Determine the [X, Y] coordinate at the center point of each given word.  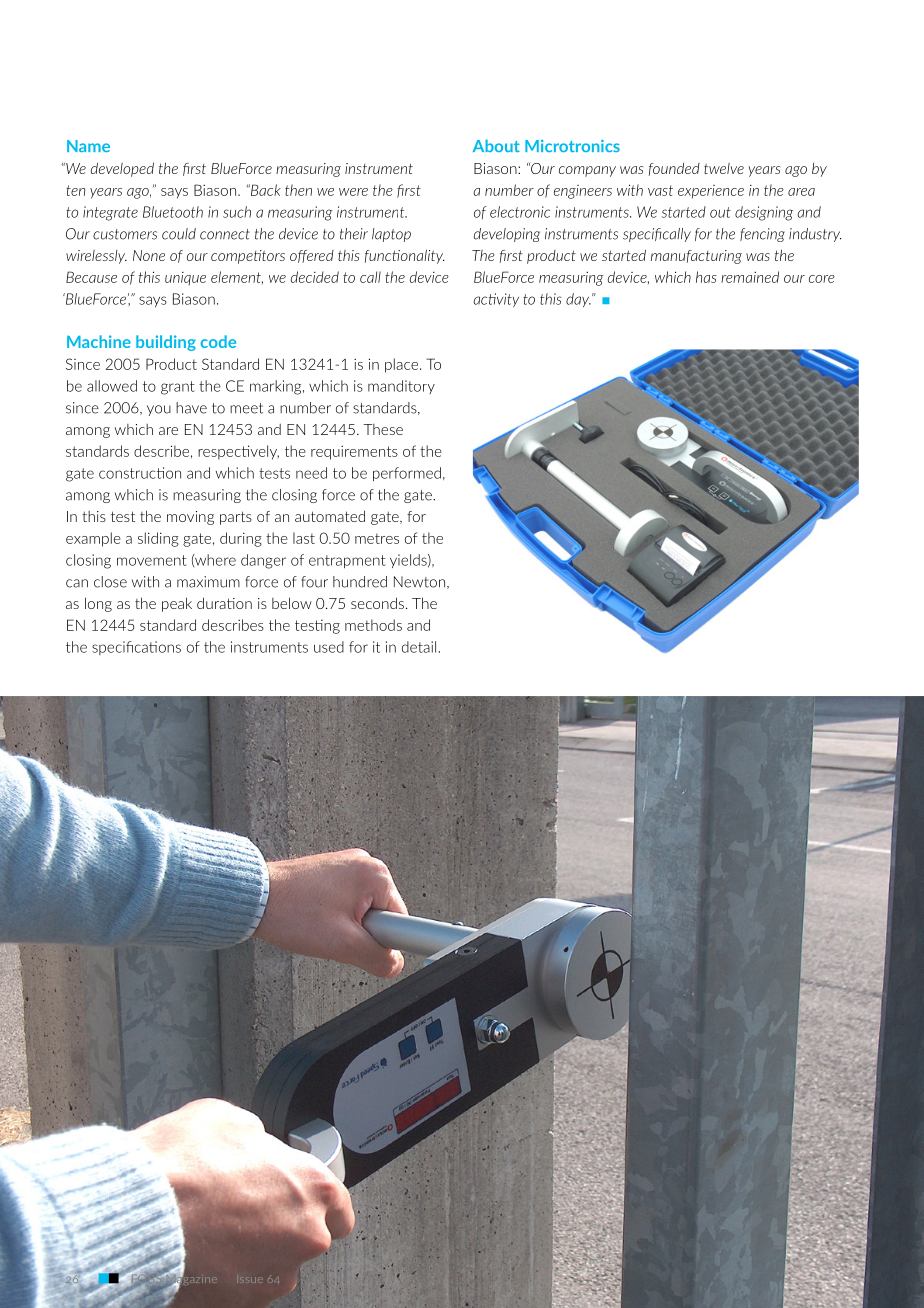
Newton [419, 582]
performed [407, 474]
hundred [360, 582]
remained [750, 277]
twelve [724, 168]
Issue [251, 1280]
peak [177, 604]
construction [140, 473]
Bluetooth [173, 212]
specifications [136, 648]
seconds [377, 603]
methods [373, 625]
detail [420, 647]
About [496, 145]
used [329, 647]
